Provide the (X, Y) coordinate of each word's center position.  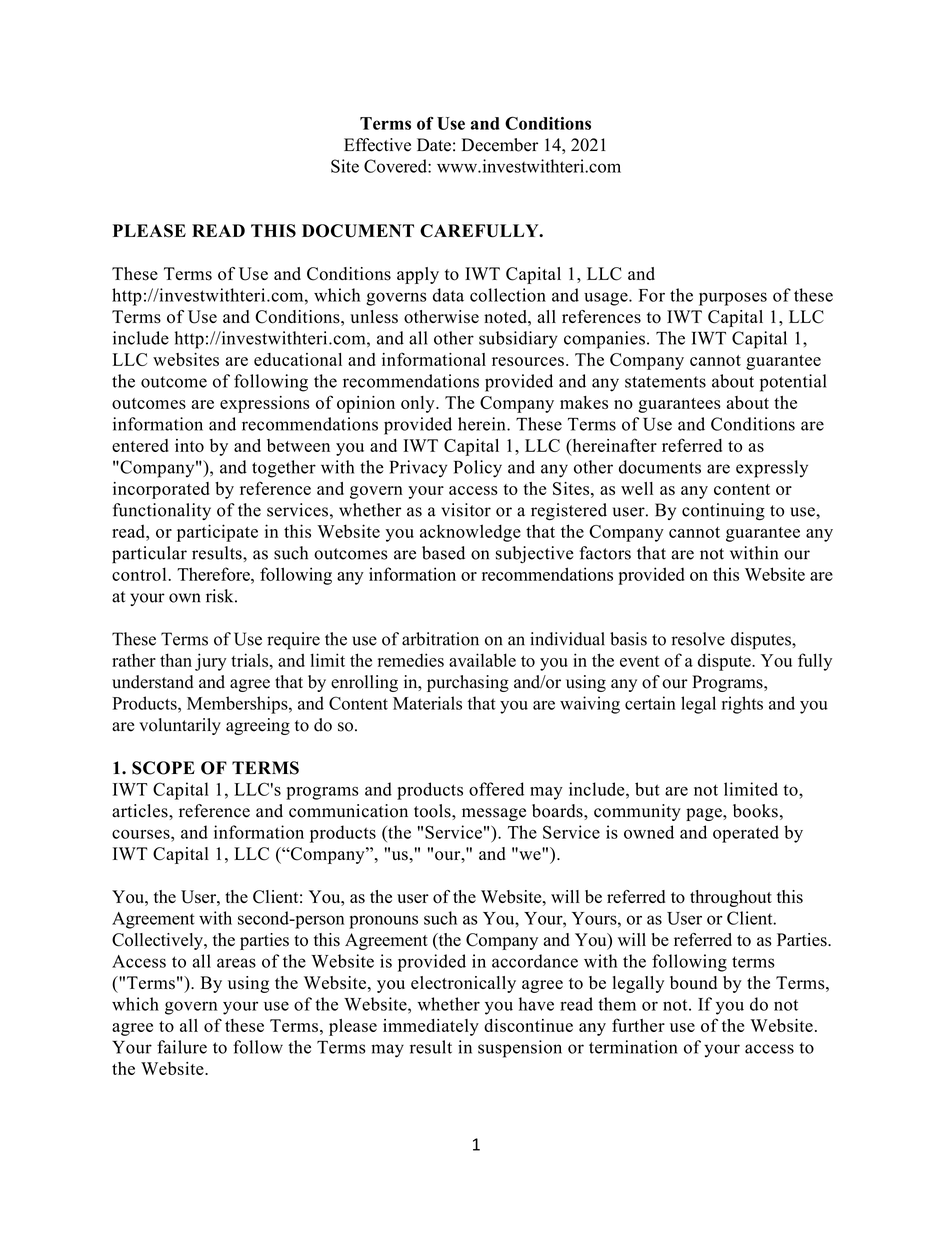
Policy (478, 469)
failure (182, 1047)
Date (434, 145)
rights (742, 705)
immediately (431, 1027)
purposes (733, 299)
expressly (772, 469)
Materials (427, 703)
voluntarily (180, 726)
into (189, 445)
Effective (377, 145)
